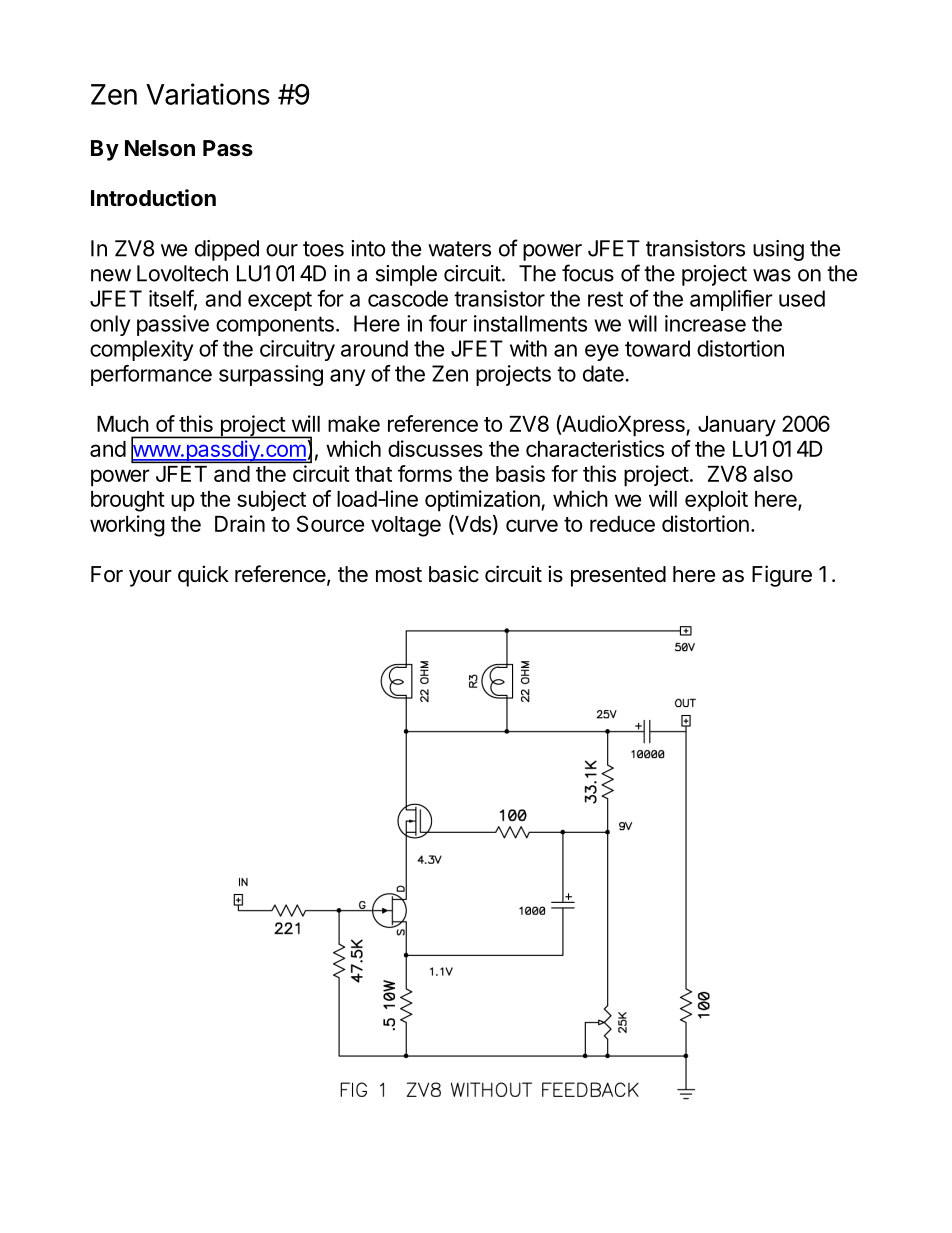 This screenshot has width=952, height=1233. I want to click on Much, so click(123, 424).
